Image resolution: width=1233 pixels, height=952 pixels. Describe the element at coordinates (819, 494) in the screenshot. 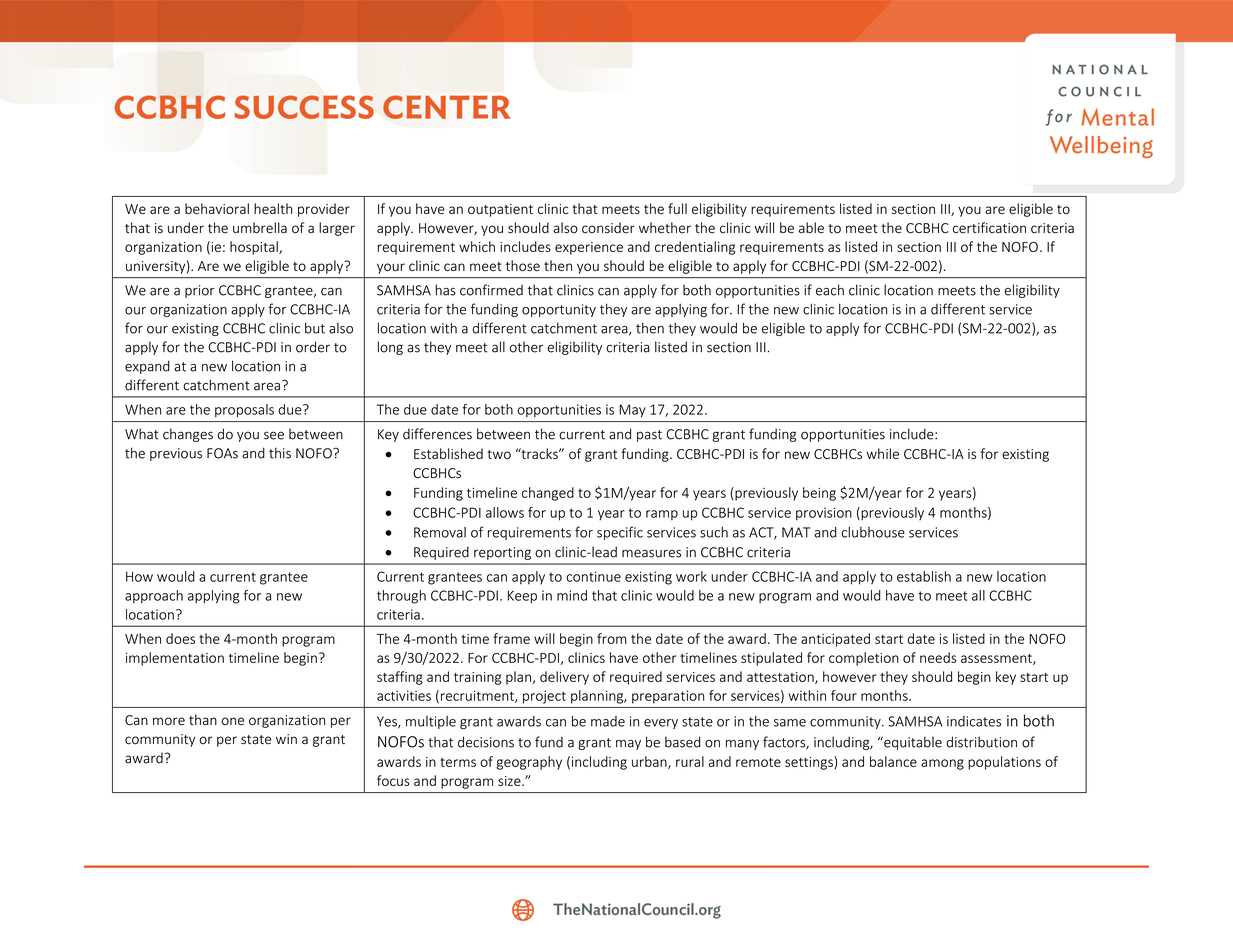

I see `being` at that location.
